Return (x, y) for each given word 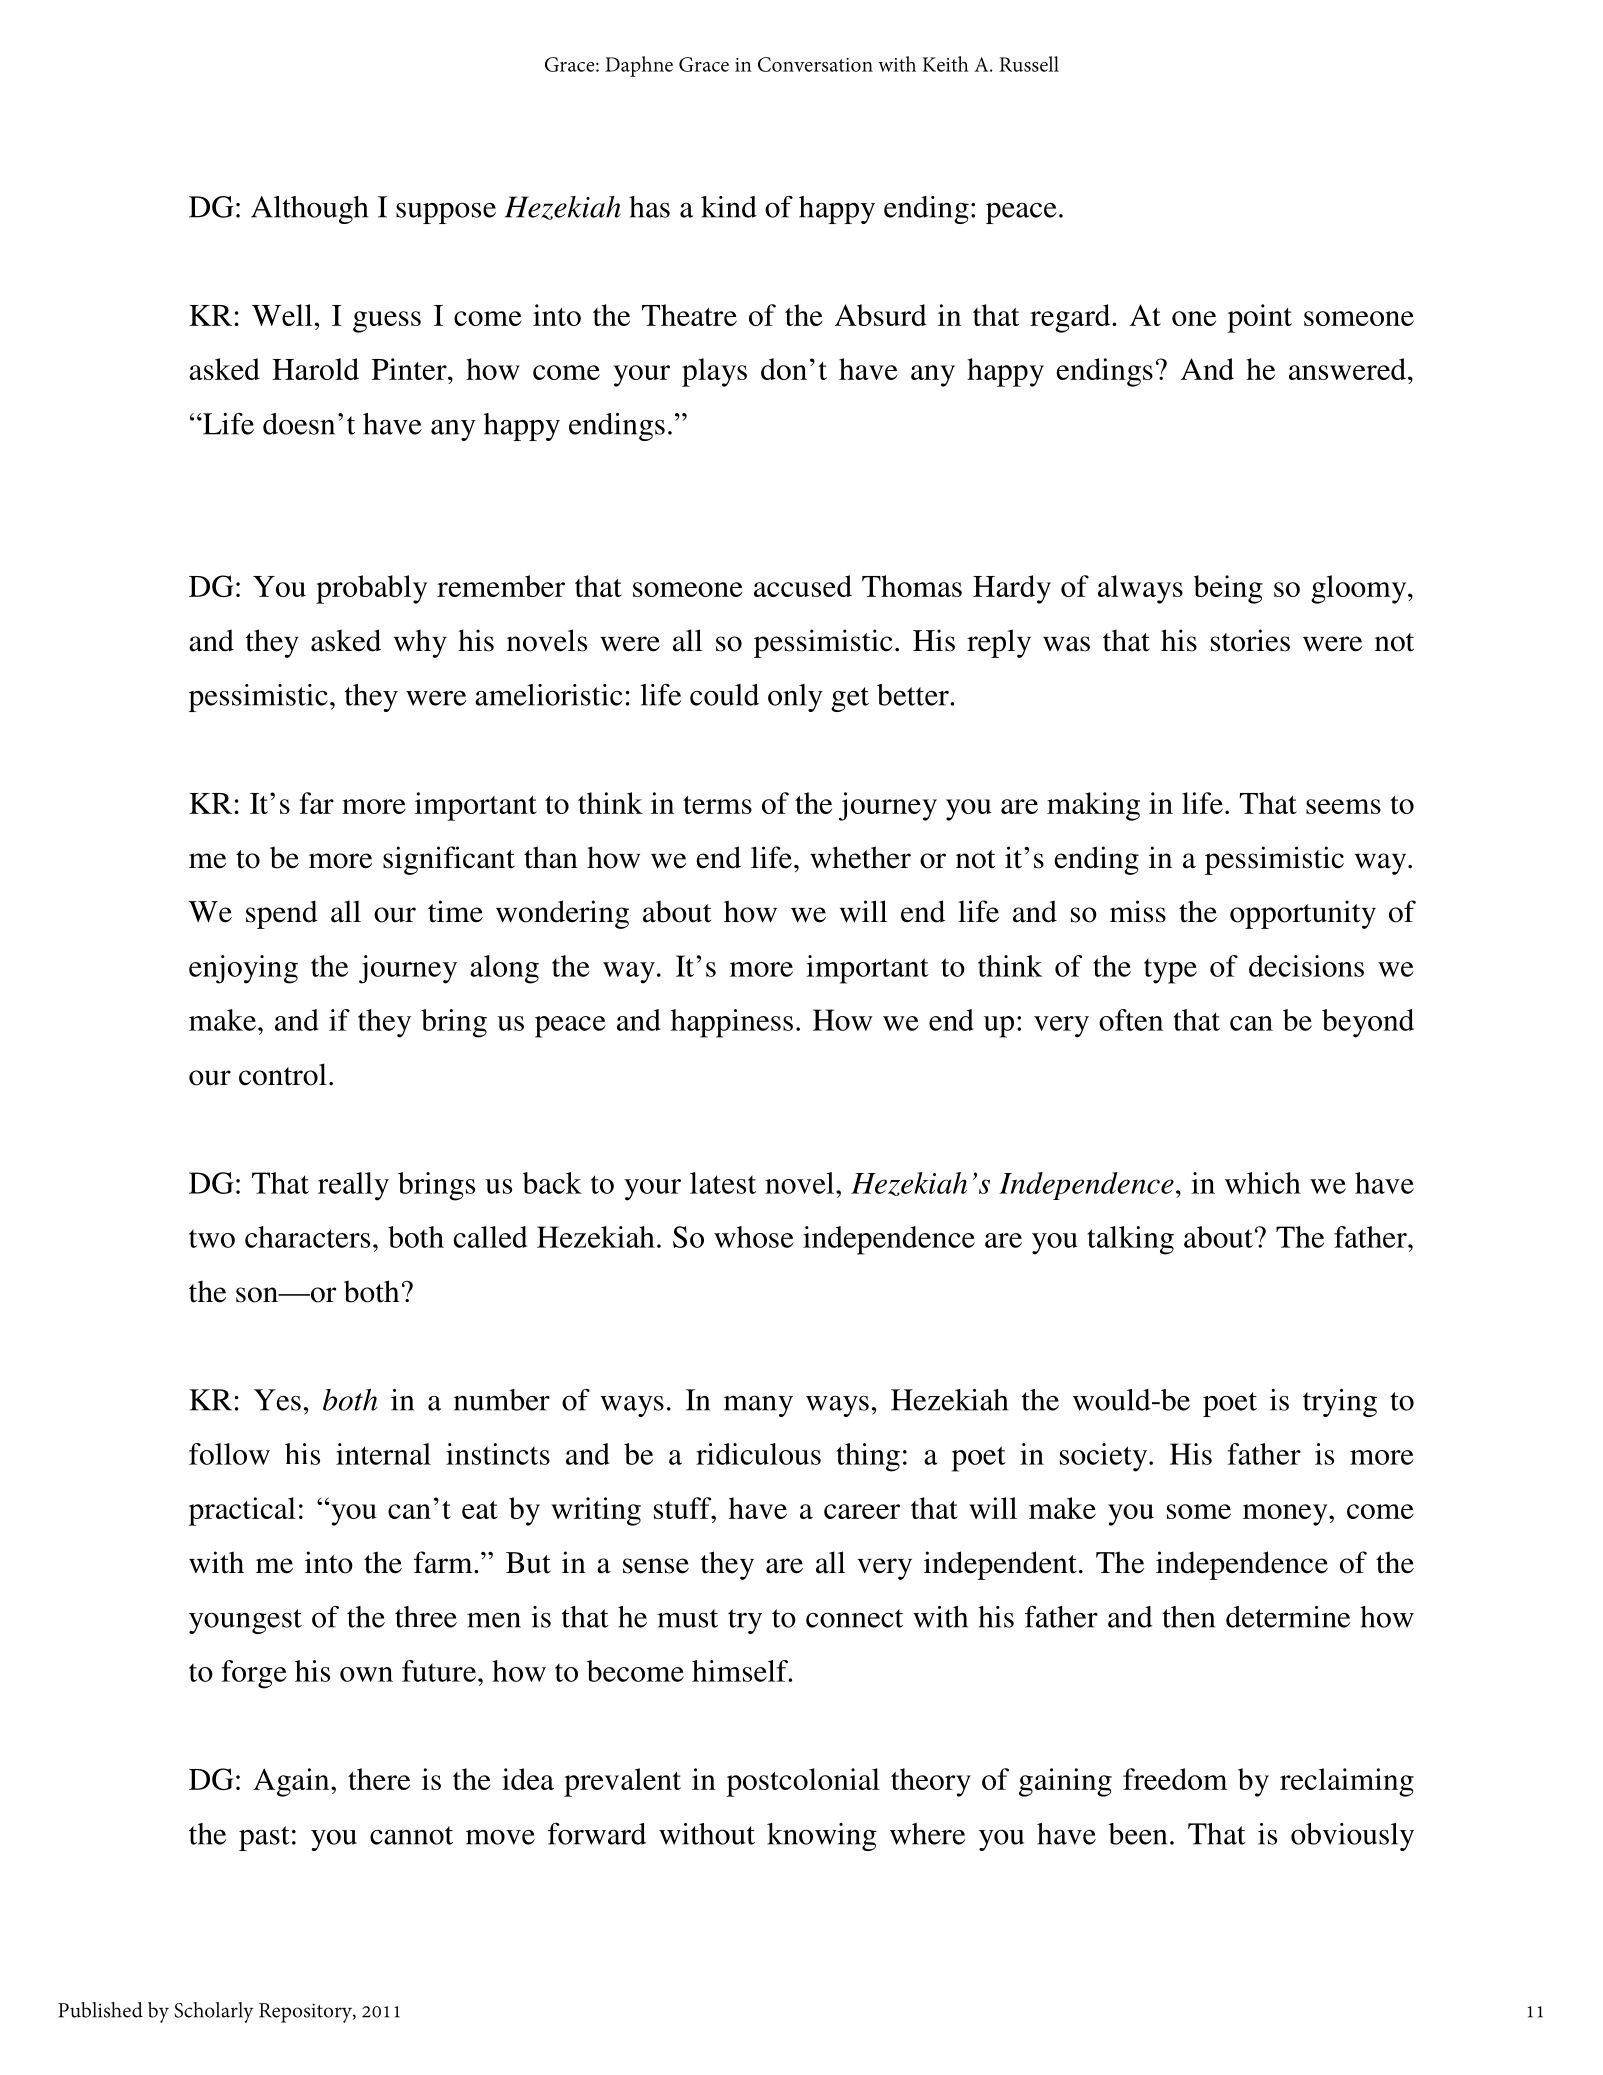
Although (309, 210)
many (758, 1406)
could (724, 695)
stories (1250, 640)
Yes (277, 1400)
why (420, 643)
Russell (1029, 64)
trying (1340, 1403)
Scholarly (214, 2012)
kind (729, 207)
